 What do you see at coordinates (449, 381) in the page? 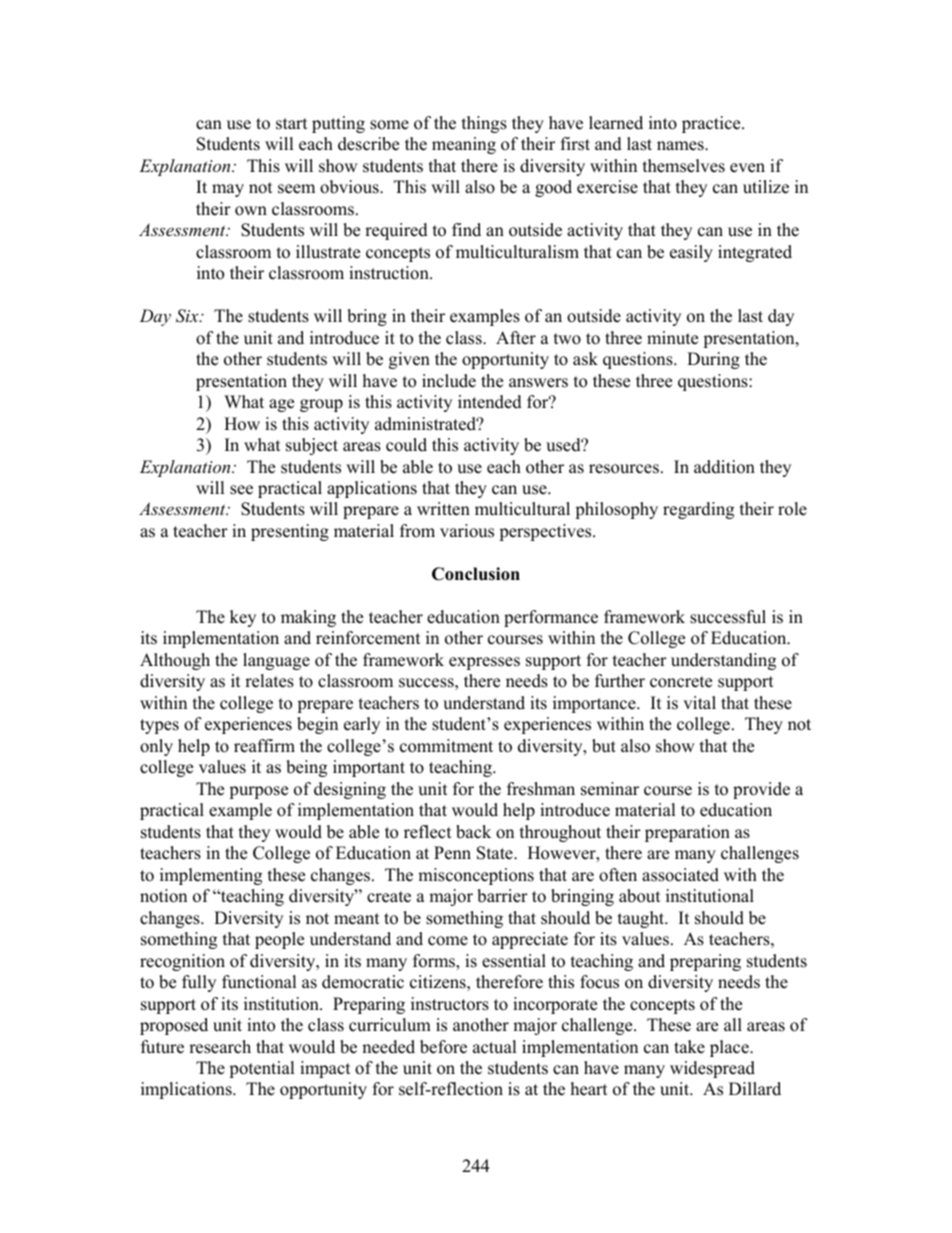
I see `include` at bounding box center [449, 381].
